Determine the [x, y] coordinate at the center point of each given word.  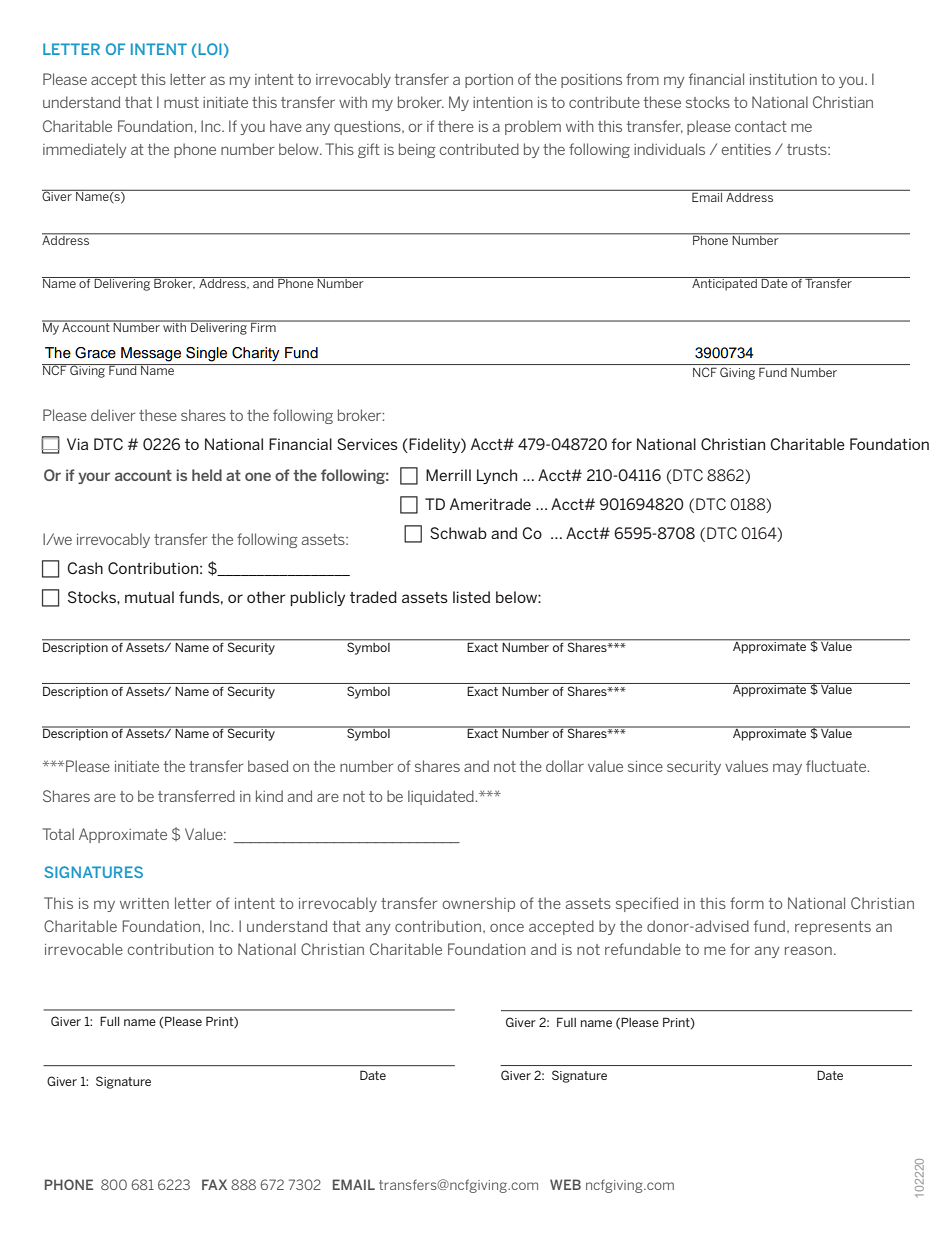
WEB [565, 1184]
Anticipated [725, 284]
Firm [263, 326]
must [181, 102]
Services [367, 444]
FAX [214, 1184]
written [144, 903]
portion [489, 81]
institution [783, 79]
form [747, 903]
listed [471, 597]
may [787, 769]
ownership [479, 904]
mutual [149, 597]
